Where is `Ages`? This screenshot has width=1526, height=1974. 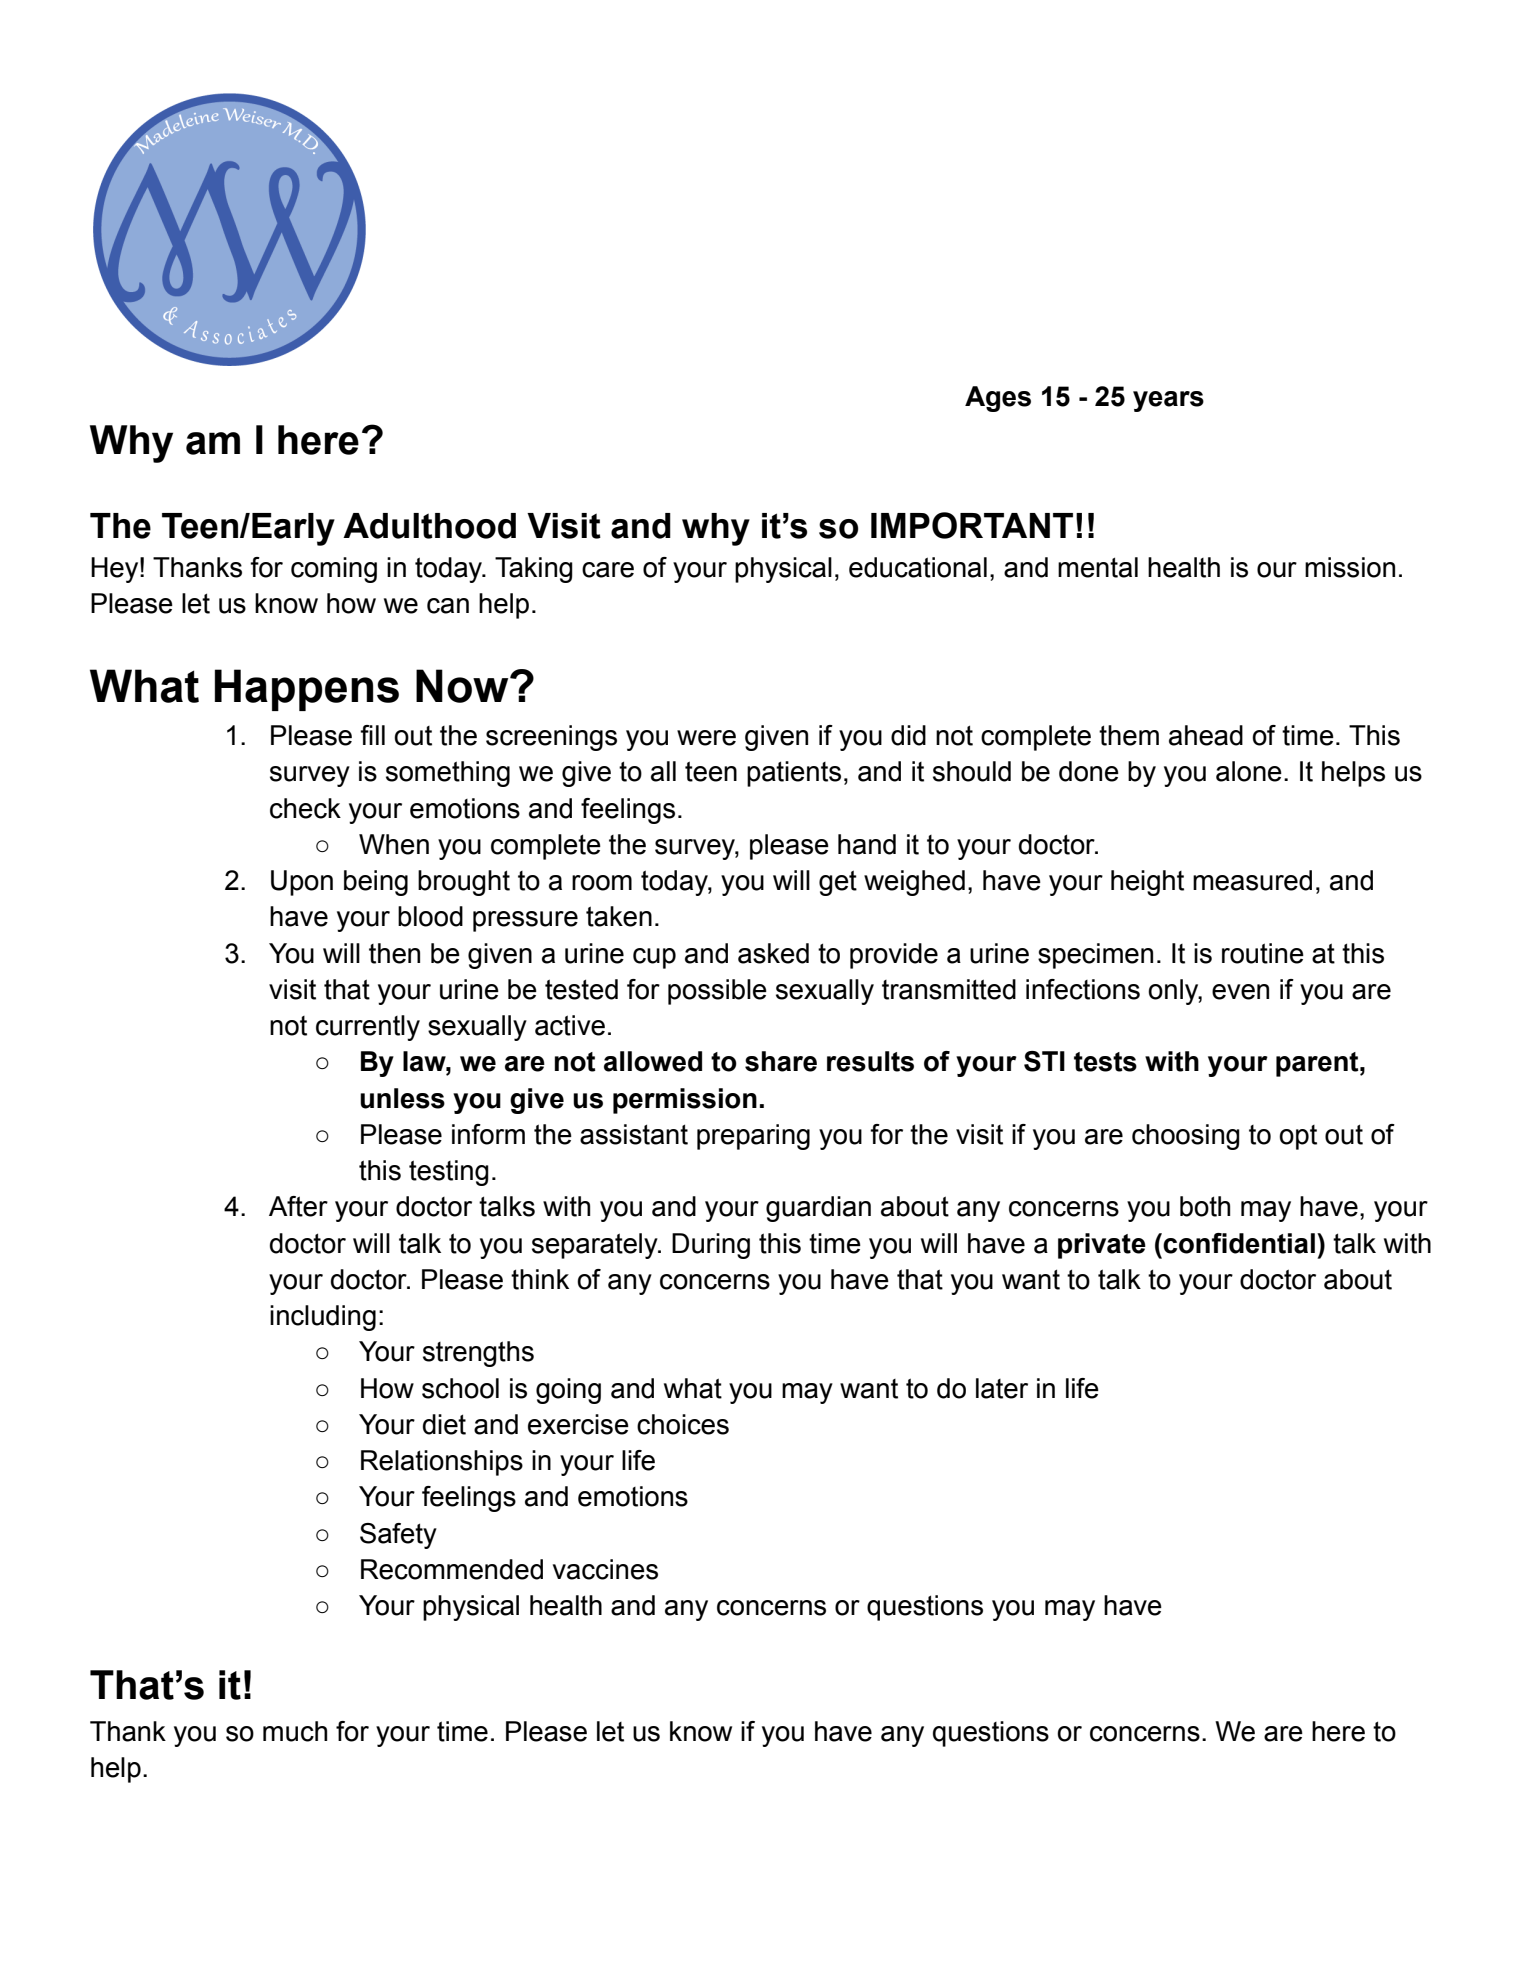 Ages is located at coordinates (998, 399).
